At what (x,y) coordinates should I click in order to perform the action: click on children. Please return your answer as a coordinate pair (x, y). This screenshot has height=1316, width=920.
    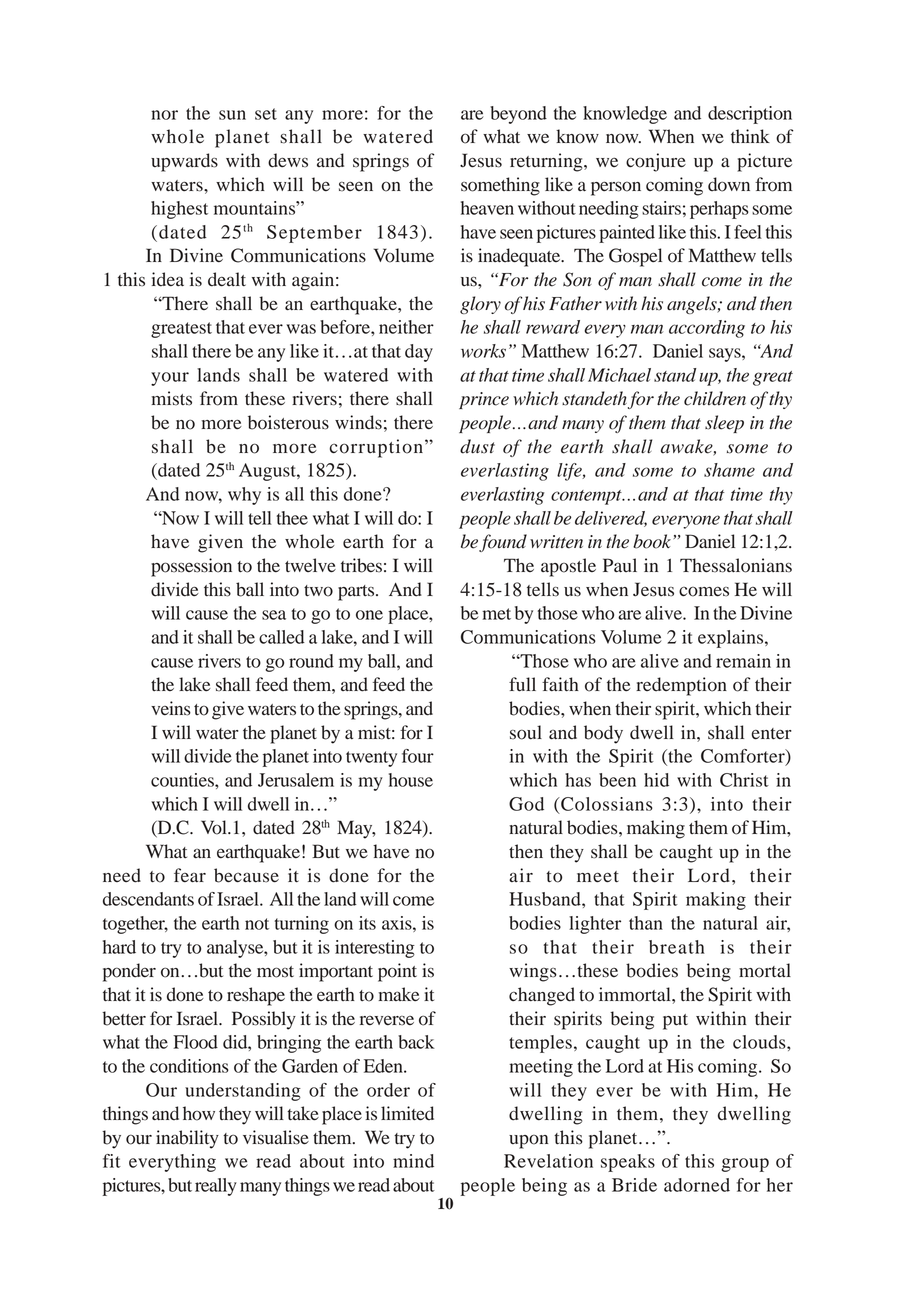
    Looking at the image, I should click on (715, 398).
